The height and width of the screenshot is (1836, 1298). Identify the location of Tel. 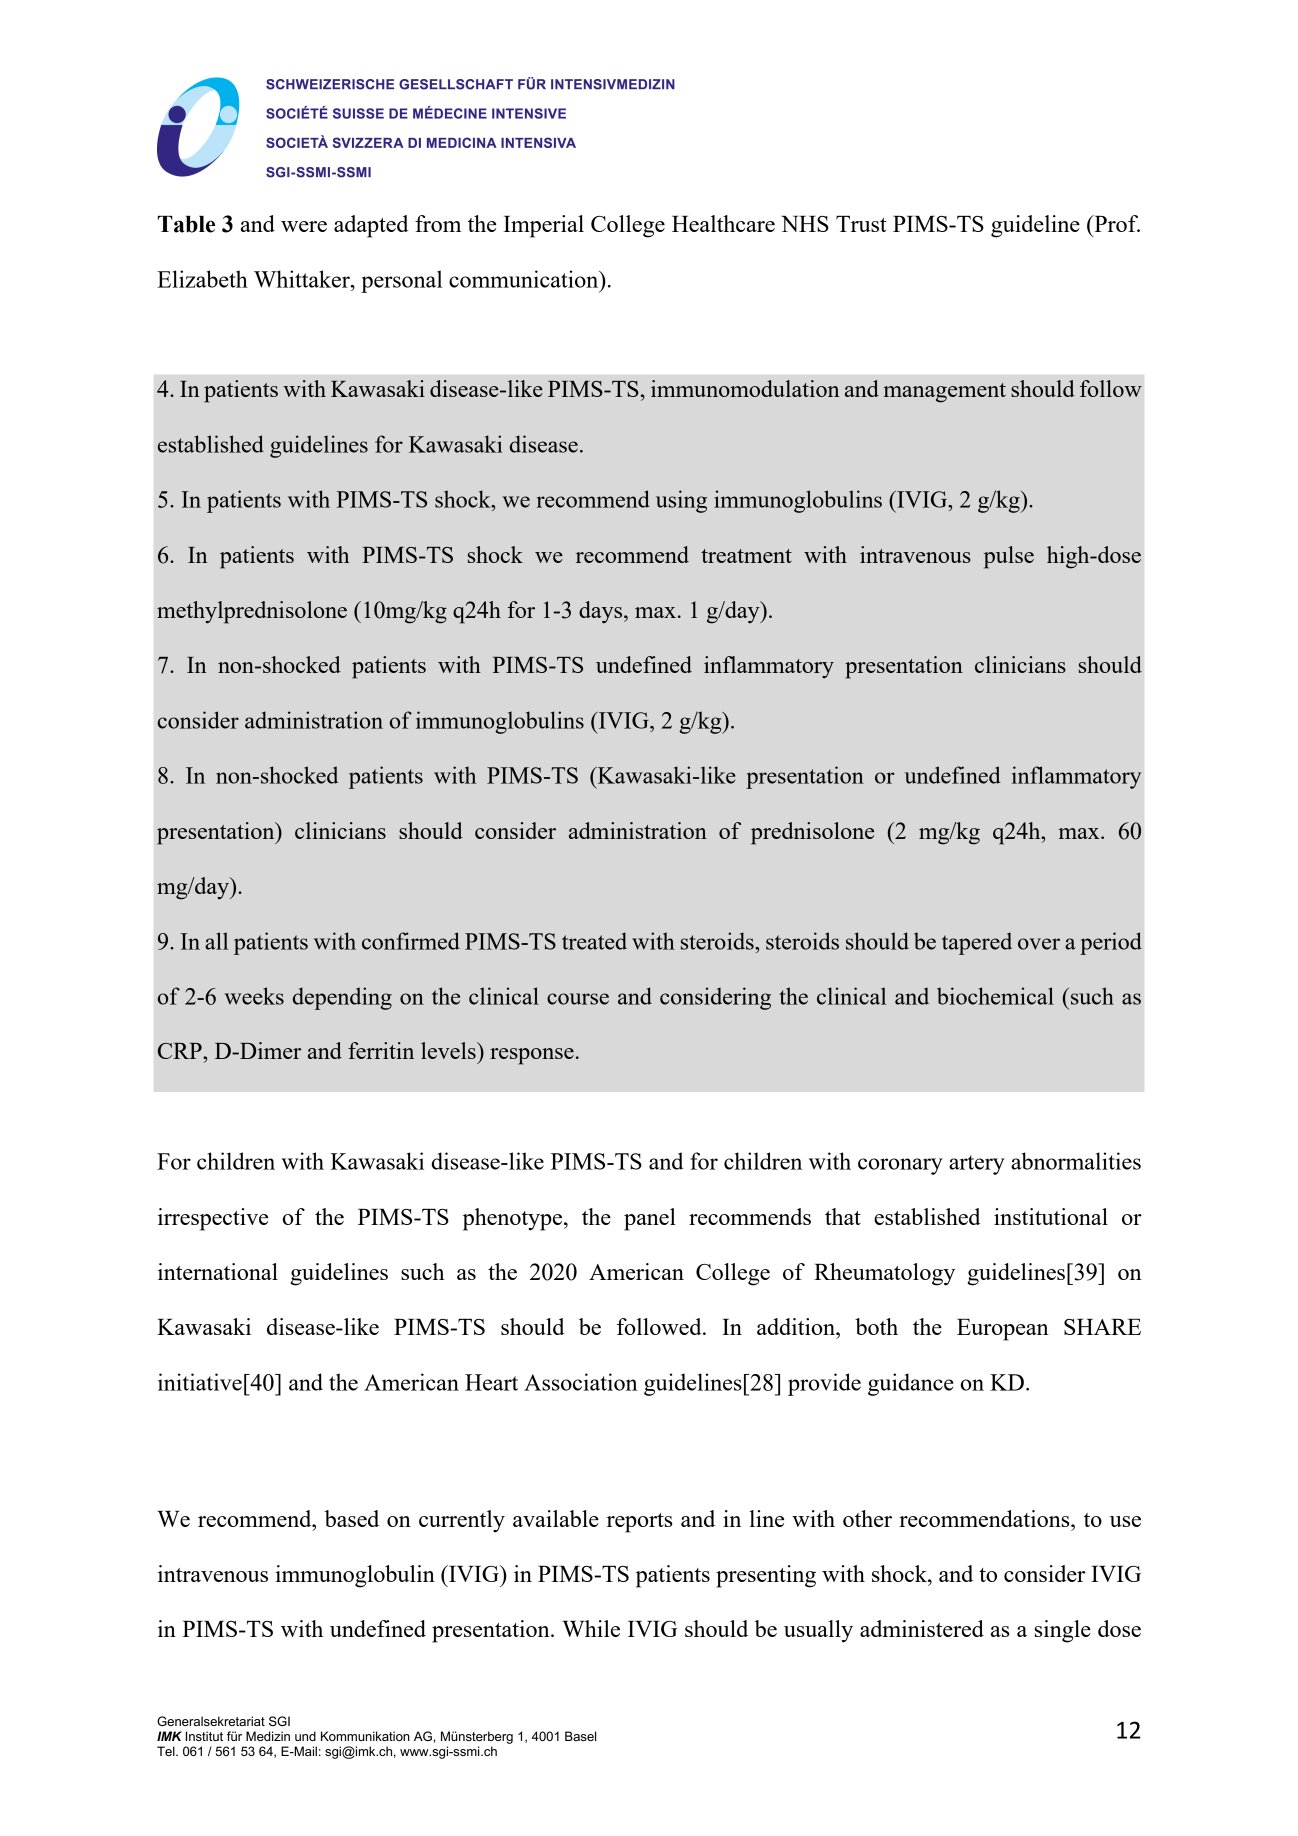
(167, 1751).
